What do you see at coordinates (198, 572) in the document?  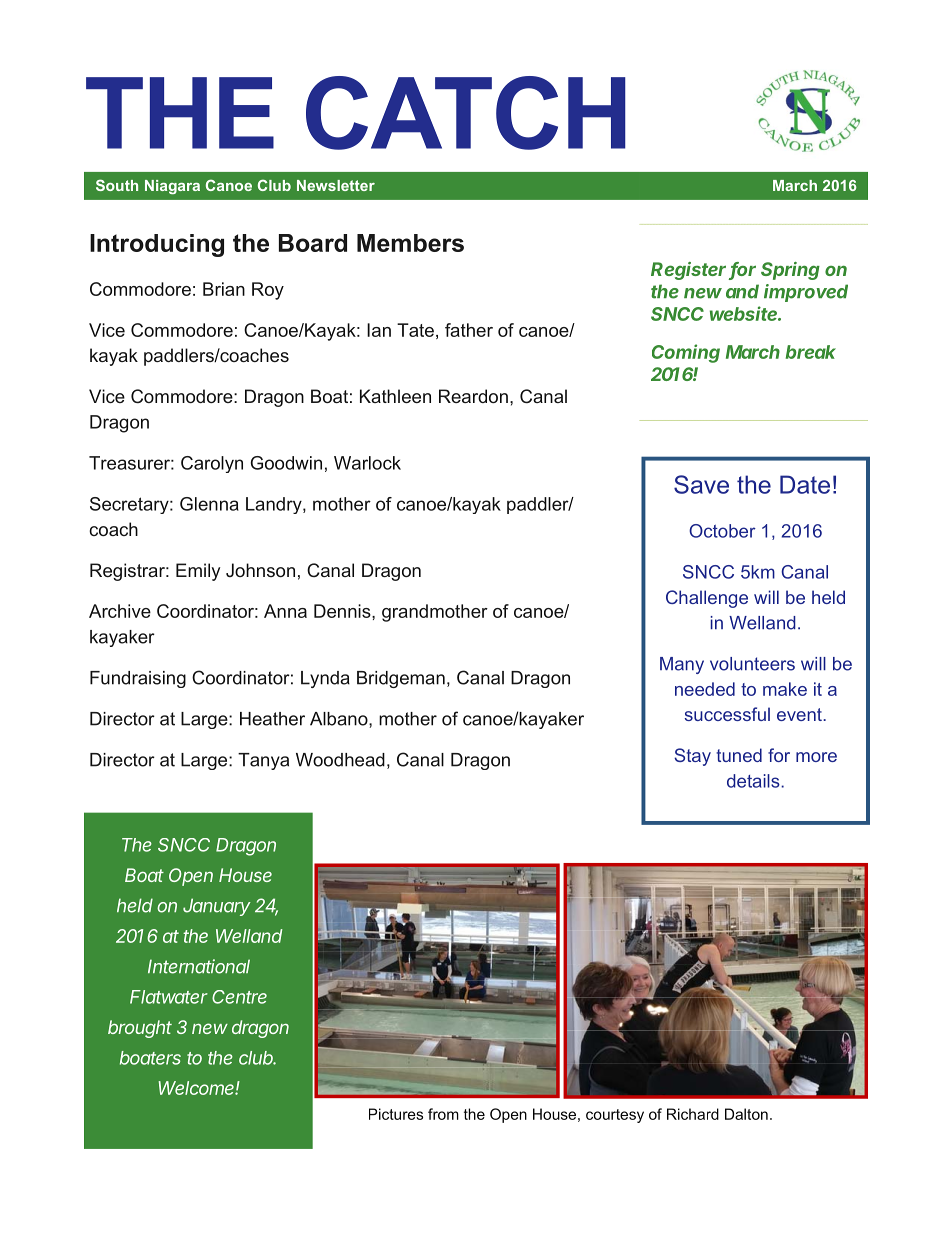 I see `Emily` at bounding box center [198, 572].
